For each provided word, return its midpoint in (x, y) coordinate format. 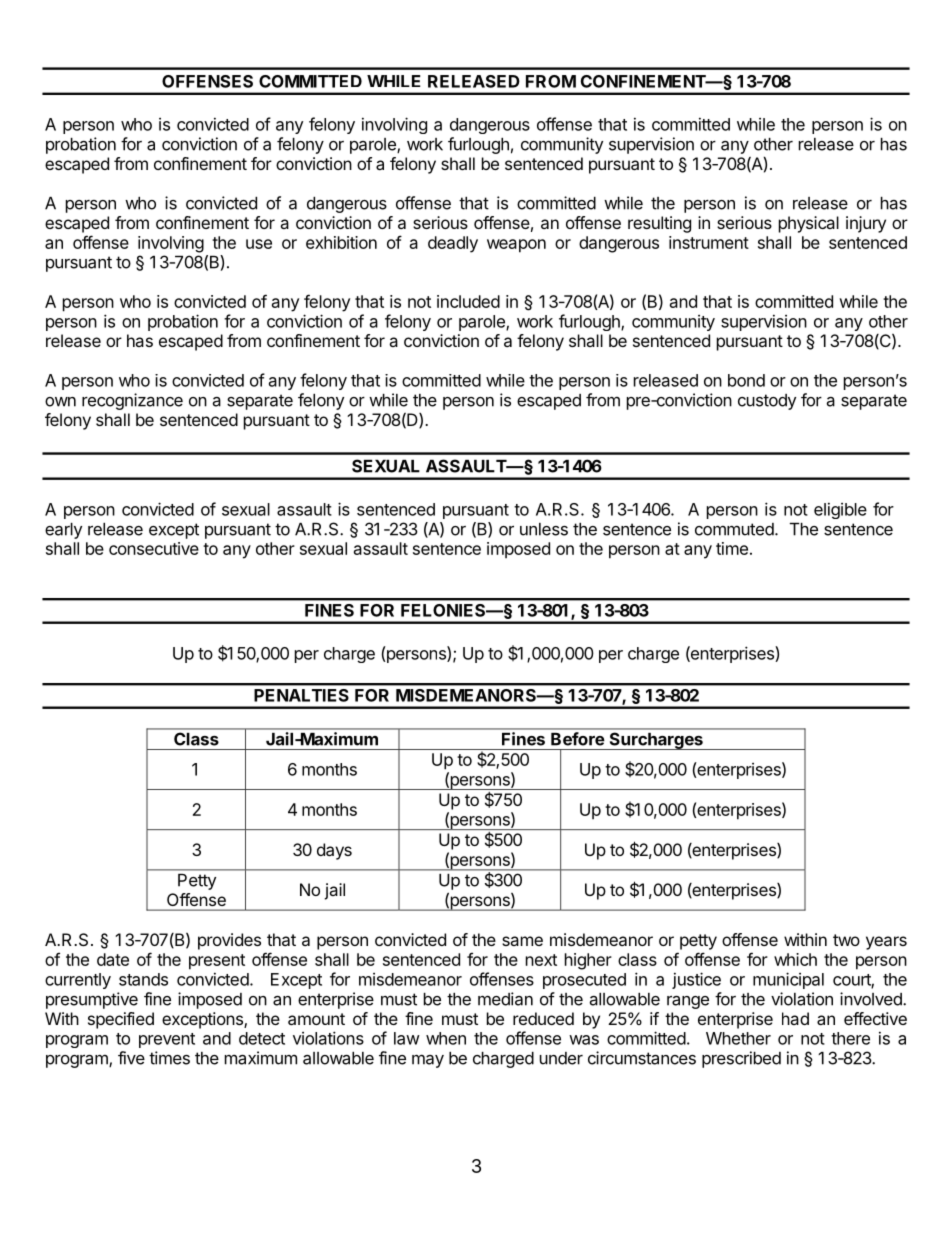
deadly (453, 244)
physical (809, 224)
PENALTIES (301, 695)
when (446, 1038)
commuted (734, 529)
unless (544, 529)
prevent (167, 1040)
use (259, 244)
